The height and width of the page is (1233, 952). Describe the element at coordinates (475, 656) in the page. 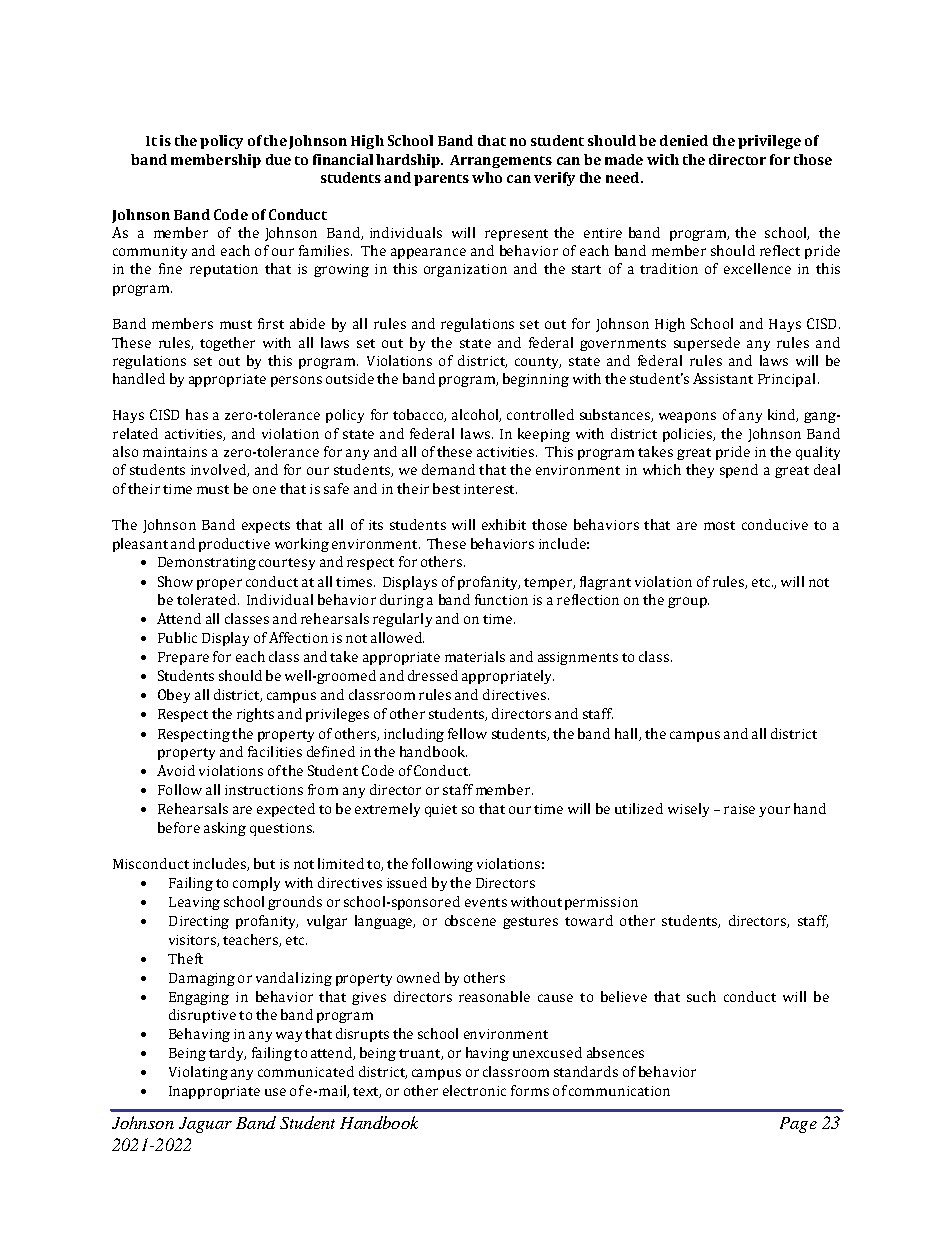

I see `materials` at that location.
